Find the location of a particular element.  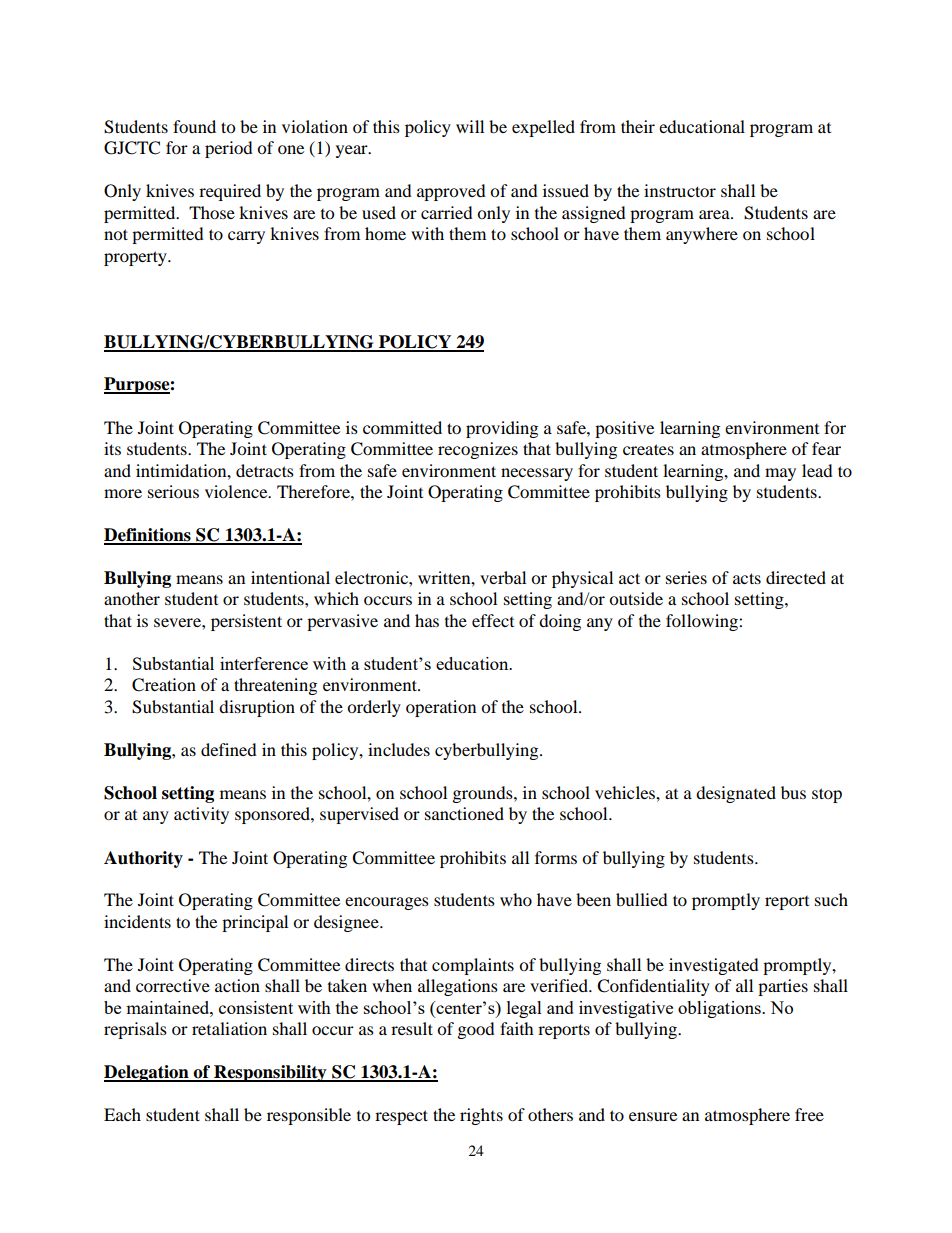

may is located at coordinates (780, 474).
